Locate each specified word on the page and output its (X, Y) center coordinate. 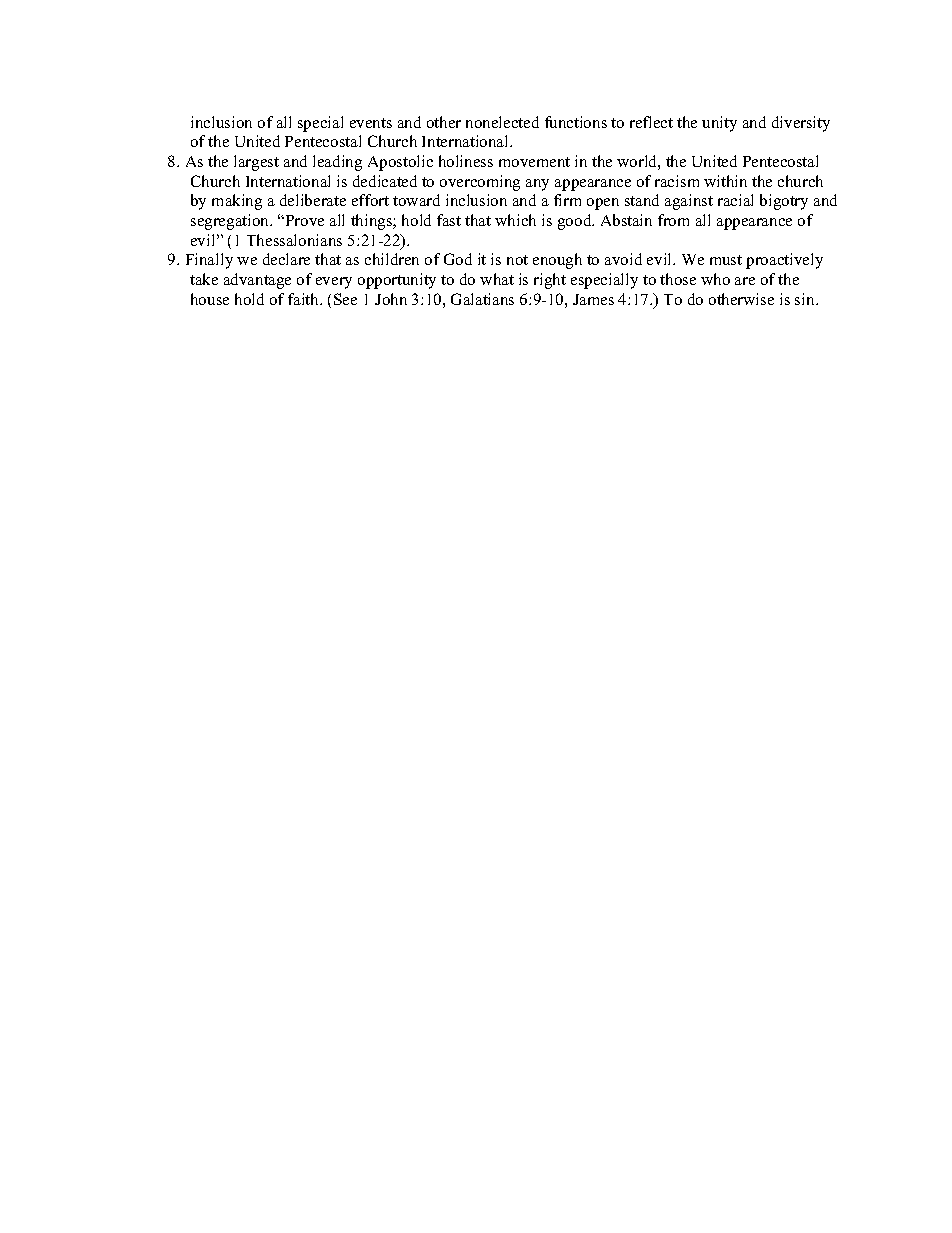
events (371, 123)
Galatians (482, 299)
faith (305, 299)
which (515, 220)
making (237, 202)
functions (576, 122)
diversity (801, 124)
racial (735, 200)
